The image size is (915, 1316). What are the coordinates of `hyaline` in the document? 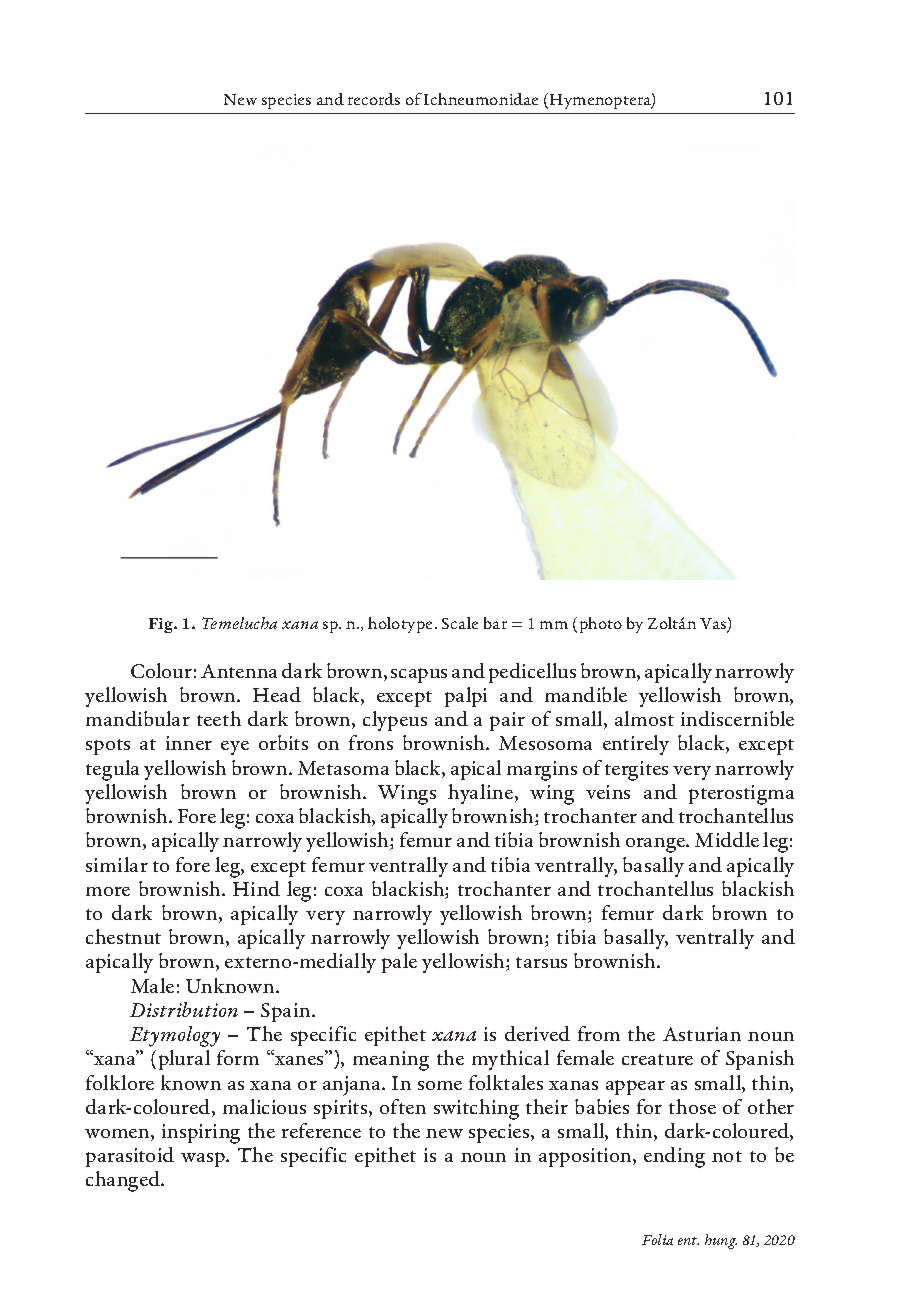 It's located at (480, 794).
